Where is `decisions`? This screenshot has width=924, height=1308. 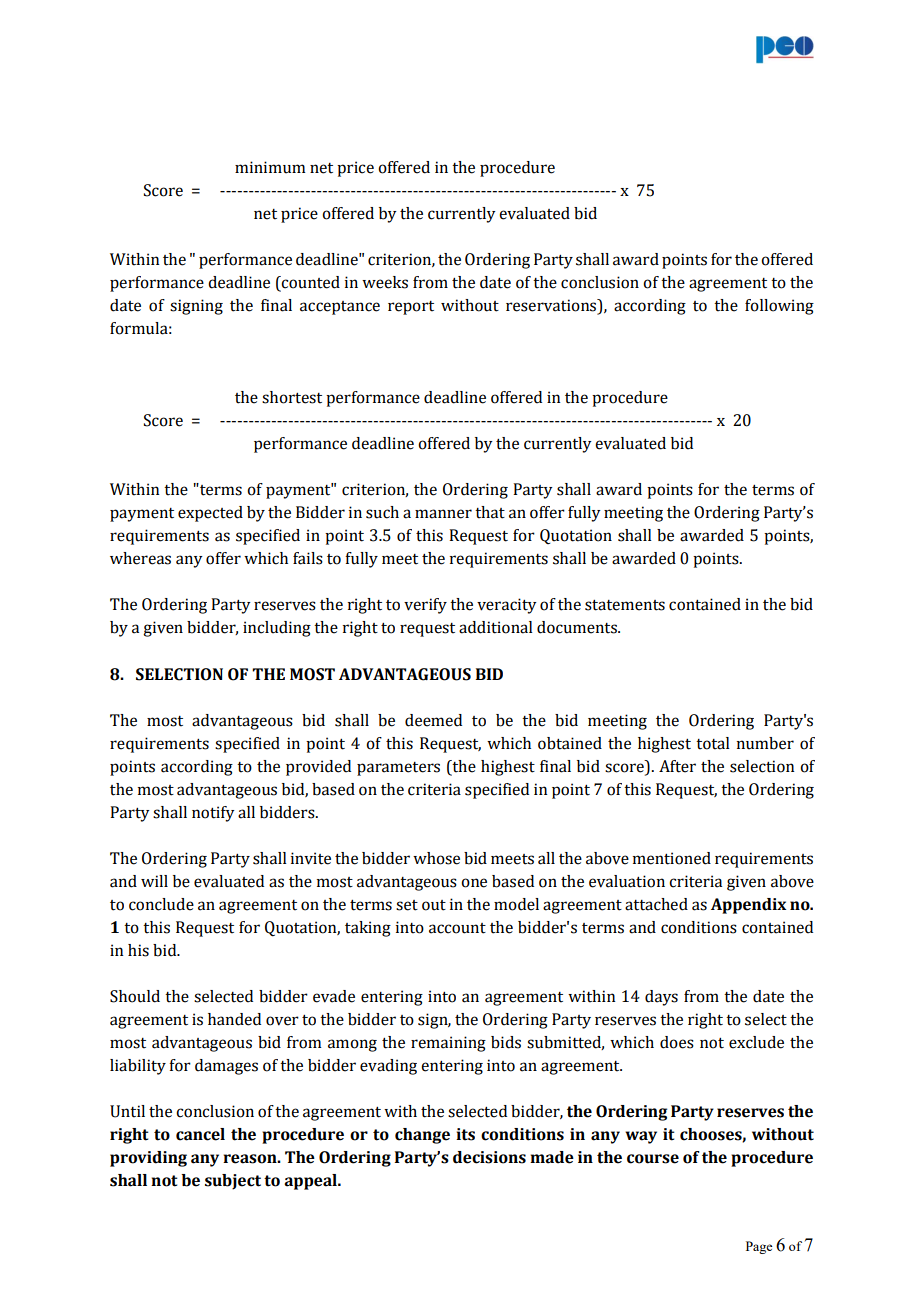
decisions is located at coordinates (489, 1157).
